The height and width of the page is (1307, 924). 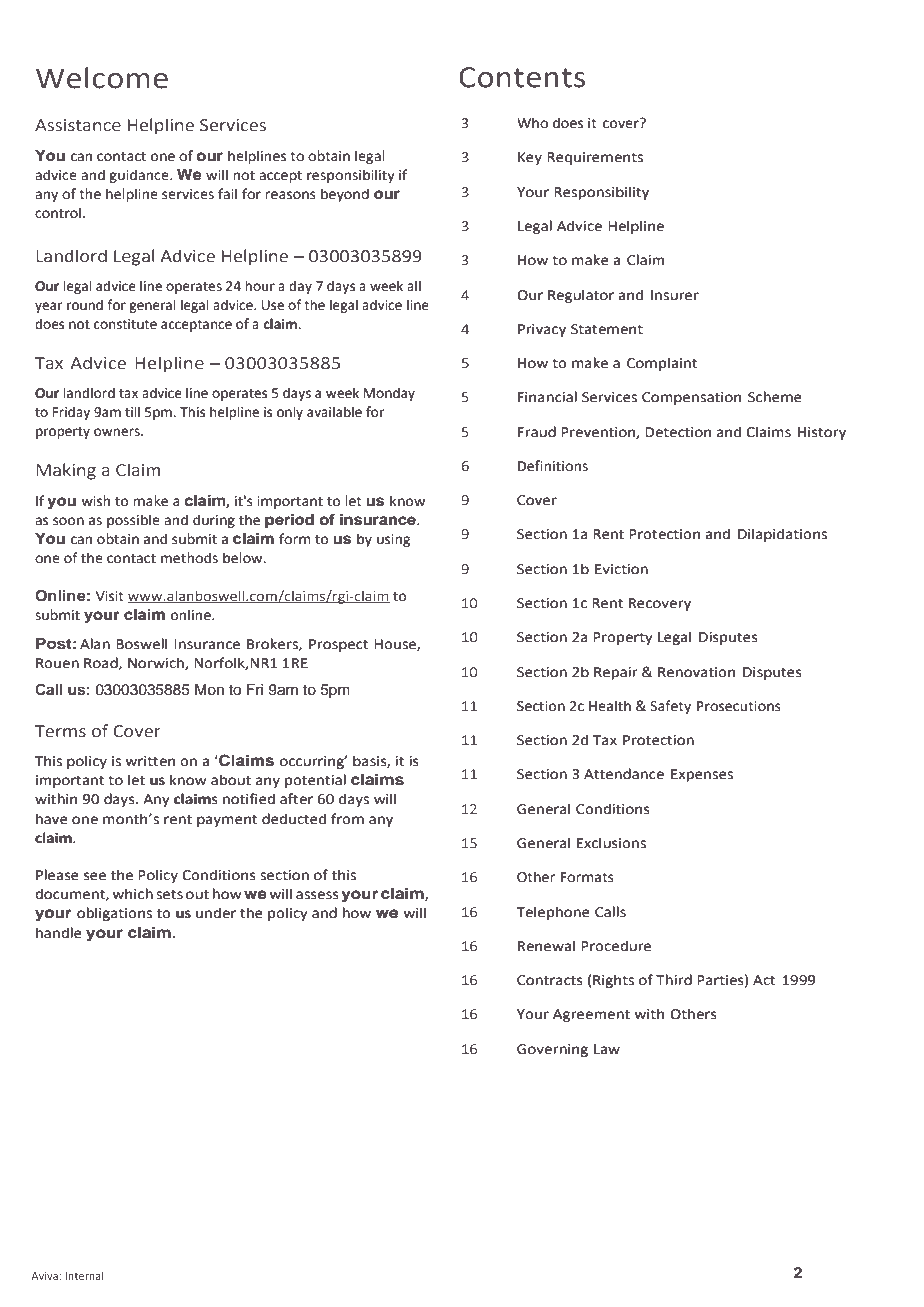 What do you see at coordinates (607, 1049) in the page?
I see `Law` at bounding box center [607, 1049].
